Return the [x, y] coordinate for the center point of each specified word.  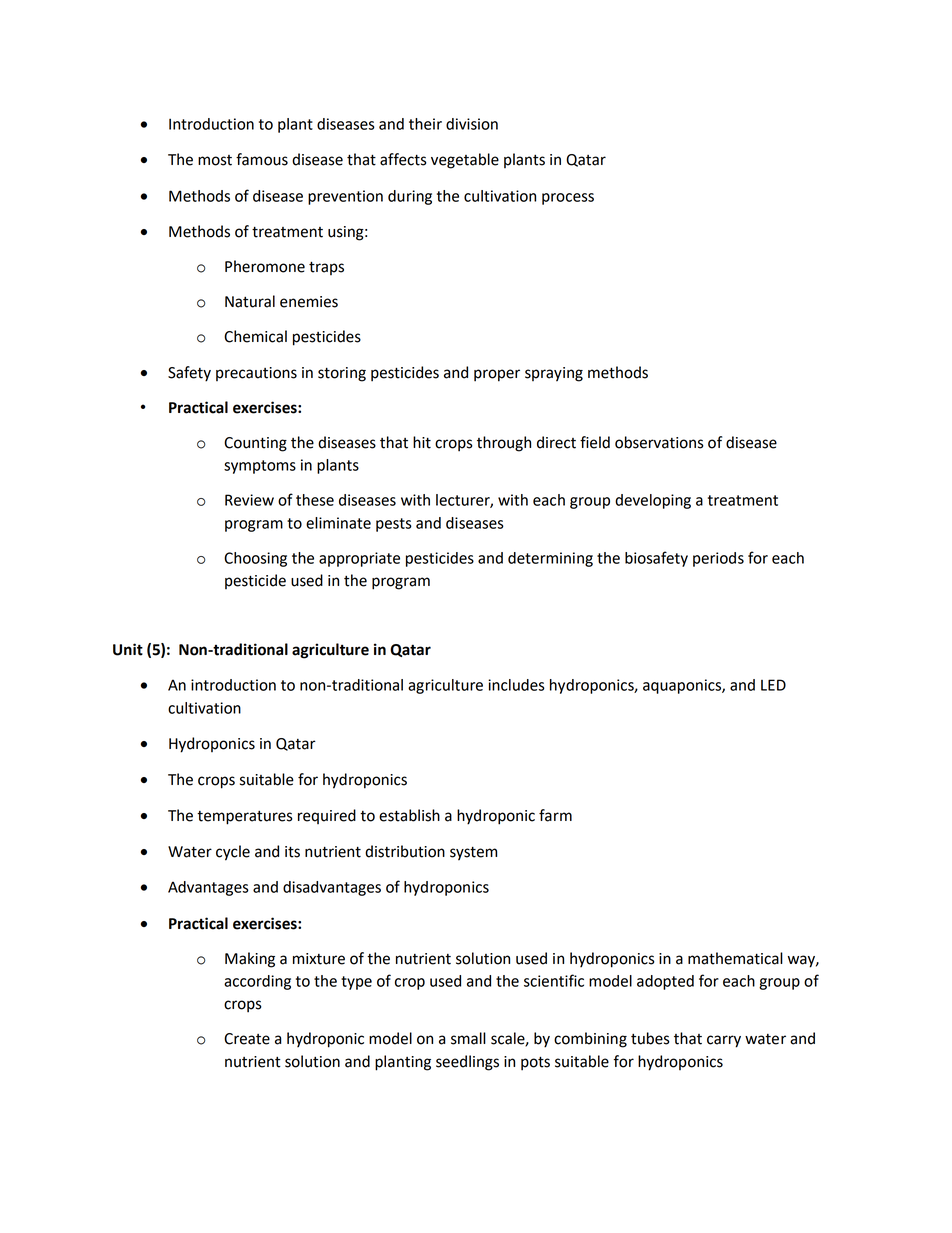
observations [659, 442]
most [215, 160]
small [468, 1038]
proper [497, 375]
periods [718, 559]
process [568, 199]
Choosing [255, 559]
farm [555, 815]
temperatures [245, 818]
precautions [256, 374]
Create [247, 1039]
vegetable [465, 161]
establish [409, 815]
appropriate [359, 559]
